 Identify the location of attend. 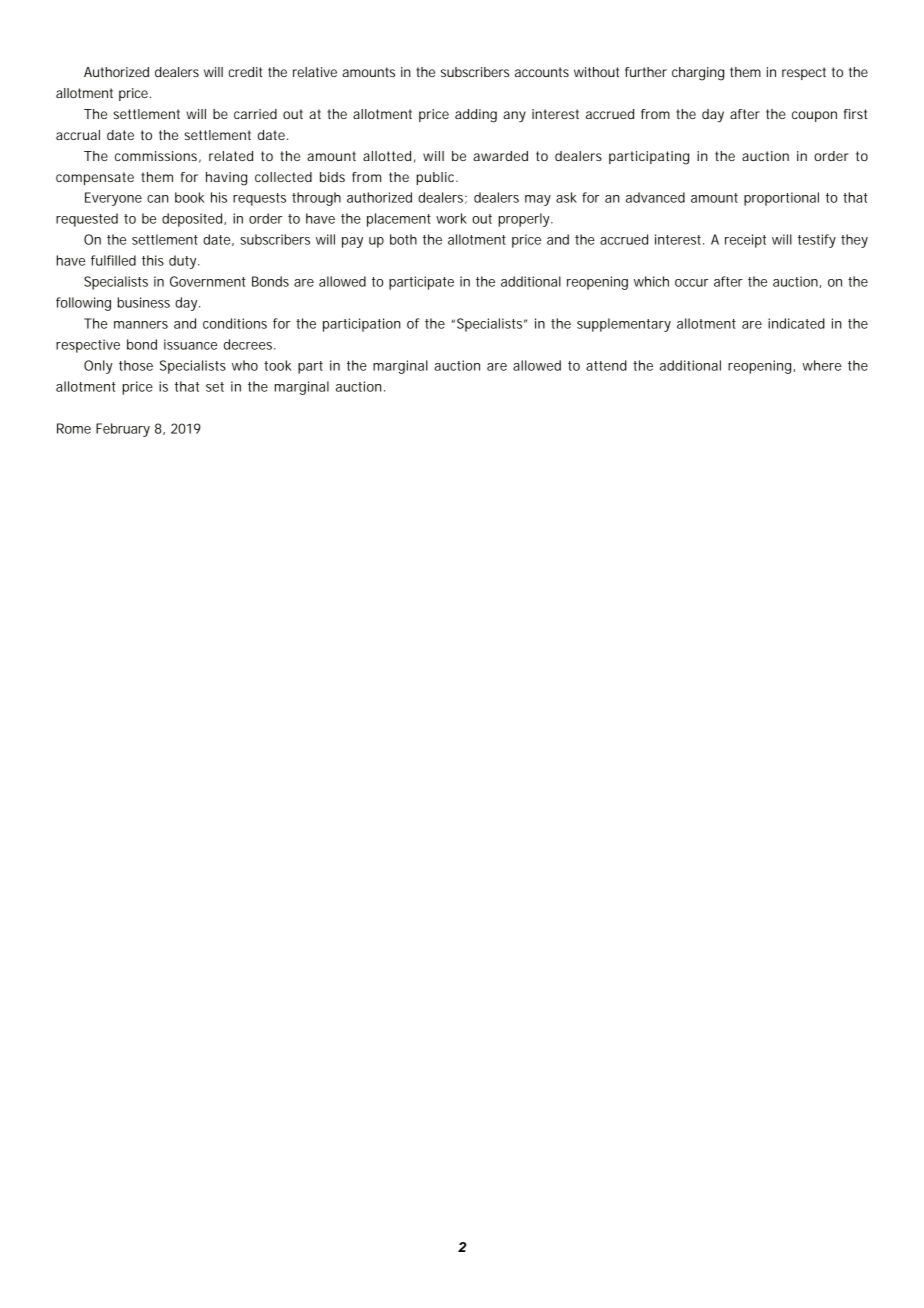
(606, 365).
